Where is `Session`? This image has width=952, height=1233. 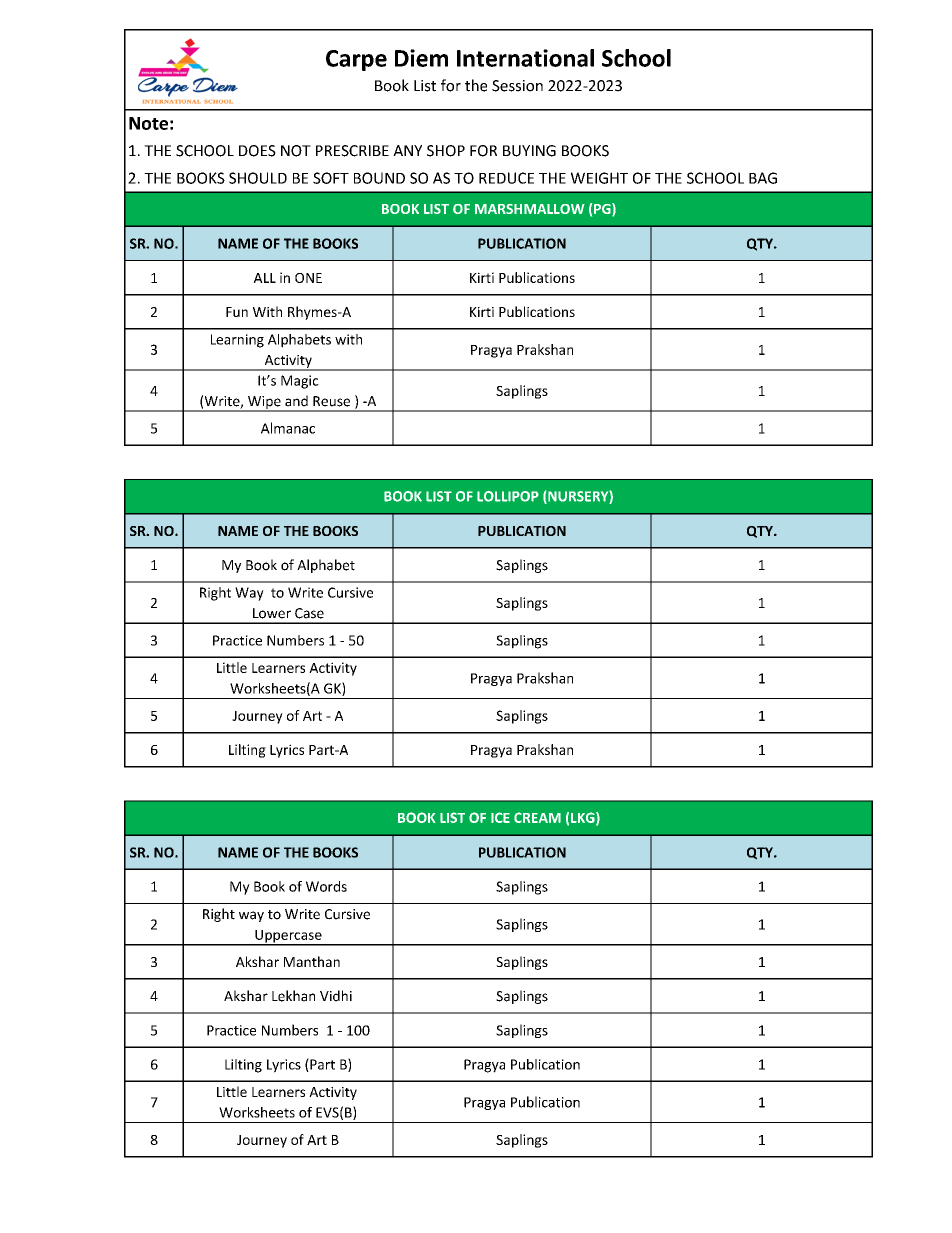 Session is located at coordinates (517, 86).
